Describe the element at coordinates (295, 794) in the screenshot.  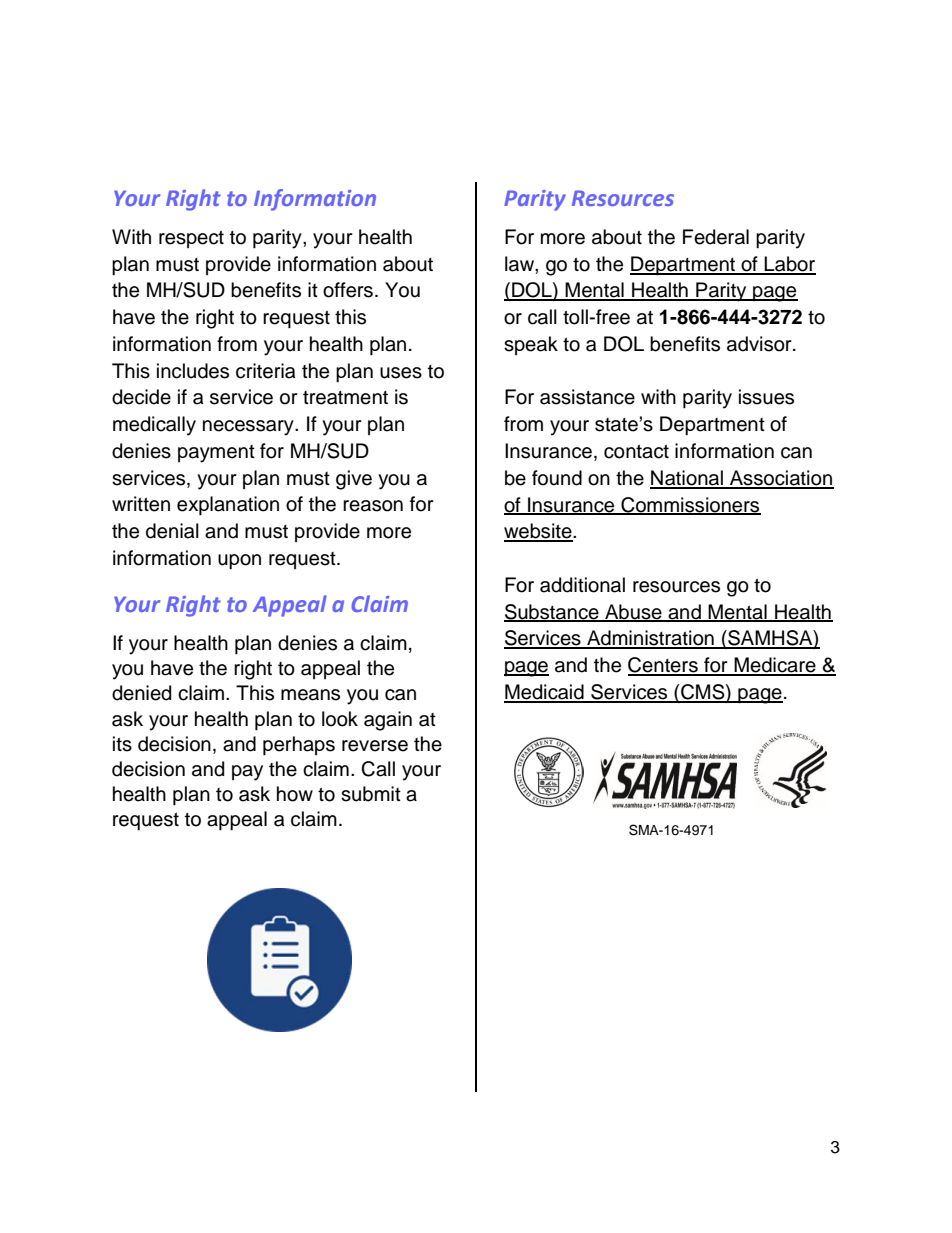
I see `how` at that location.
